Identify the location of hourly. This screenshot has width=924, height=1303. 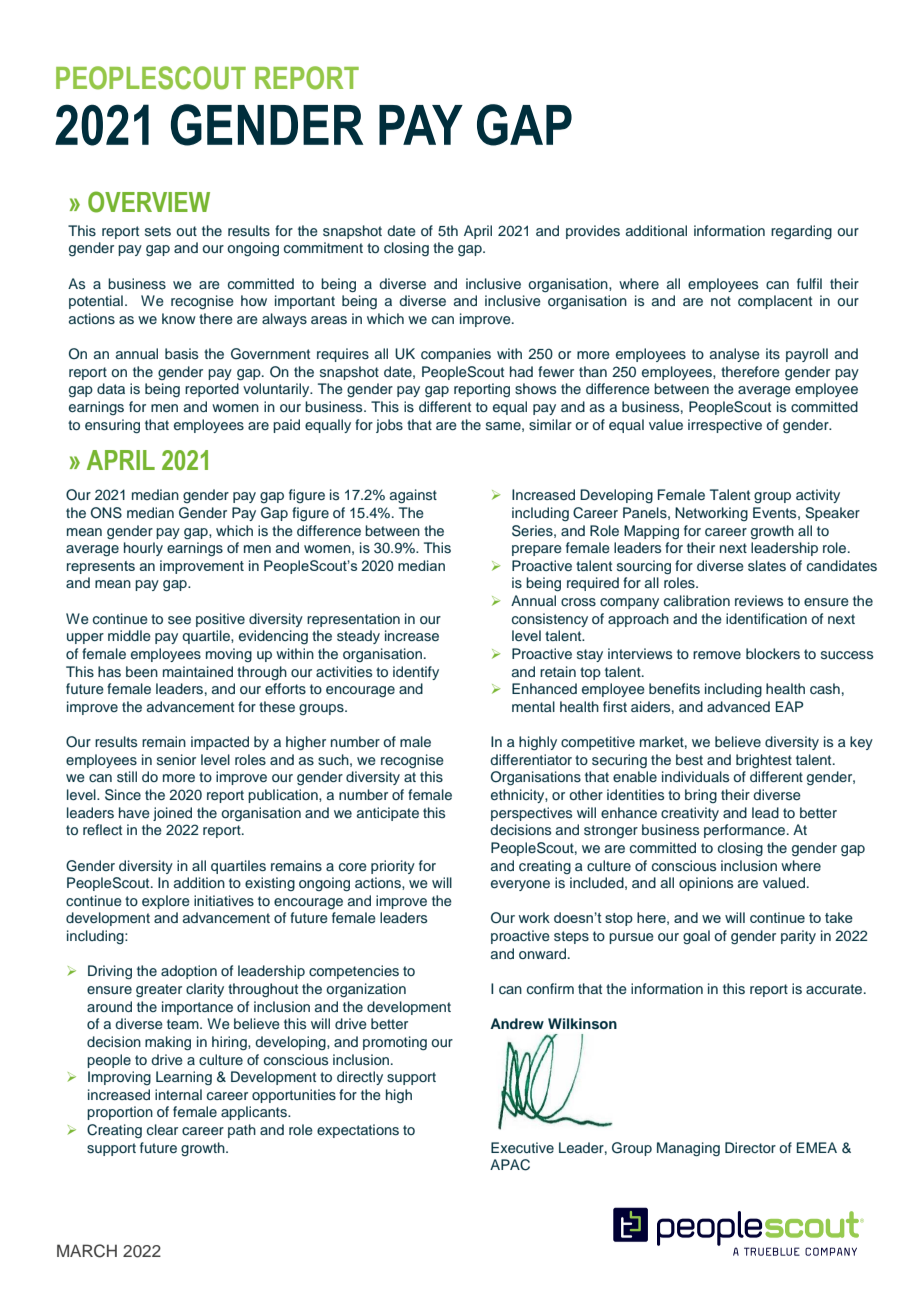
(143, 549).
